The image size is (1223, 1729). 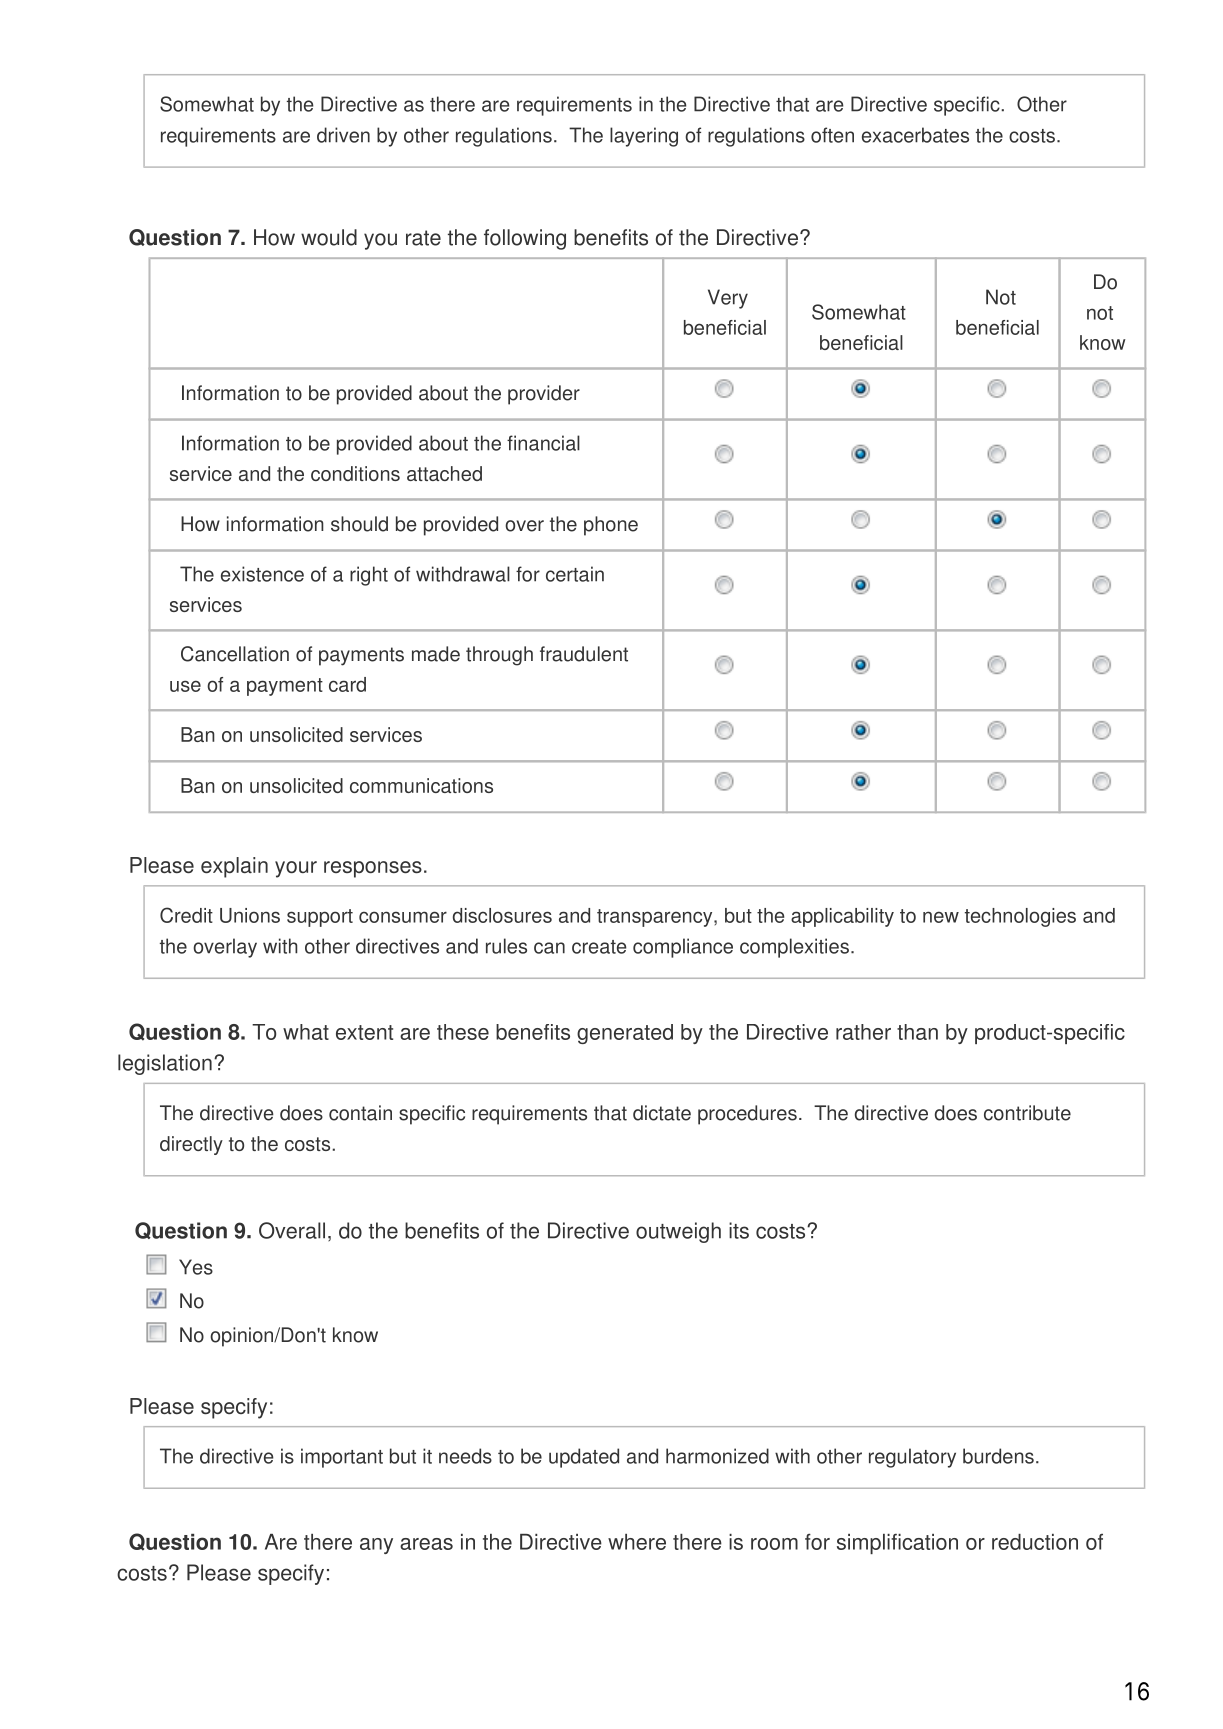 What do you see at coordinates (584, 1458) in the document?
I see `updated` at bounding box center [584, 1458].
